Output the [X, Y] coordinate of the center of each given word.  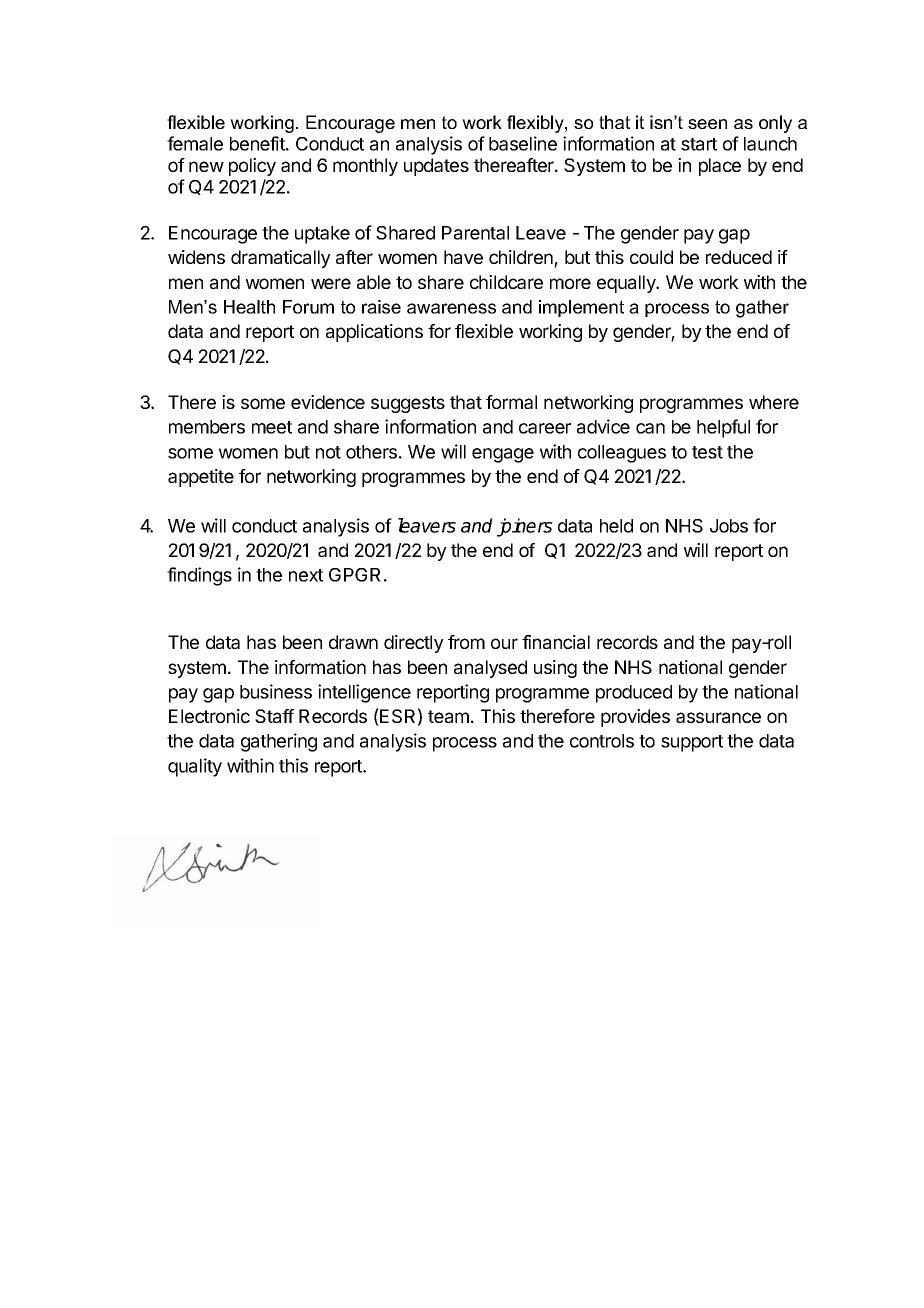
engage [503, 455]
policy [252, 167]
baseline [523, 143]
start [699, 144]
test [707, 452]
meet [272, 427]
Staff [274, 716]
